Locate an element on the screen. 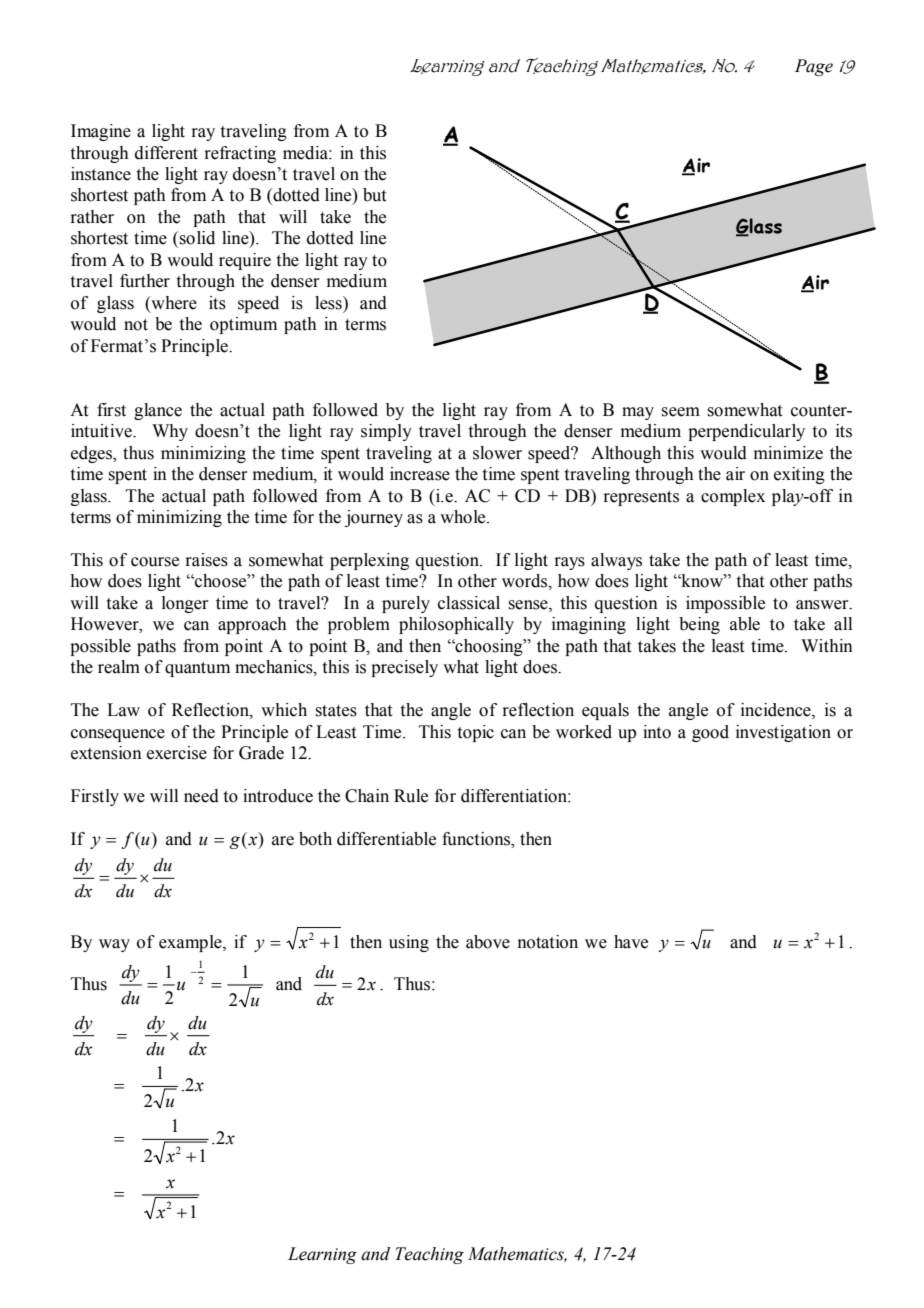 The image size is (924, 1308). less is located at coordinates (329, 303).
